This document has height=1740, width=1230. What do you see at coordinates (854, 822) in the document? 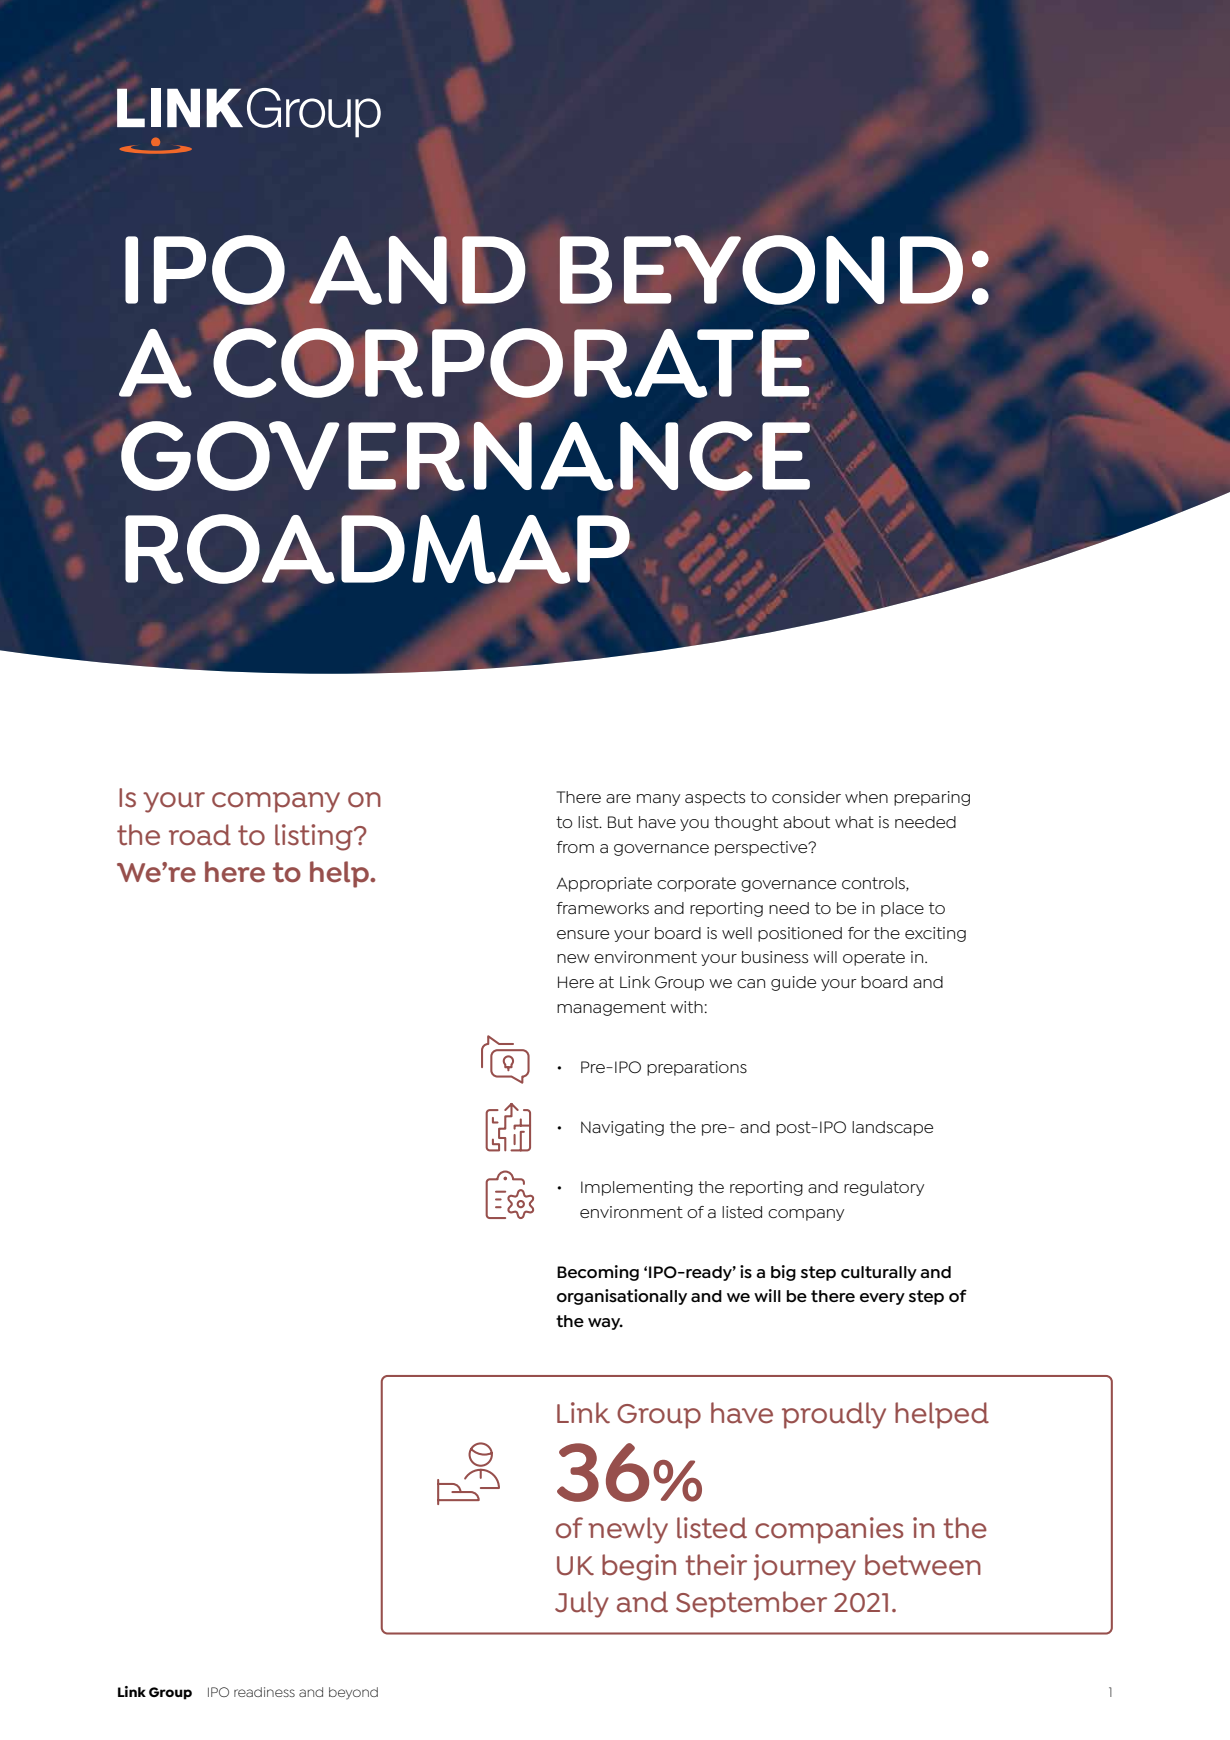
I see `what` at bounding box center [854, 822].
